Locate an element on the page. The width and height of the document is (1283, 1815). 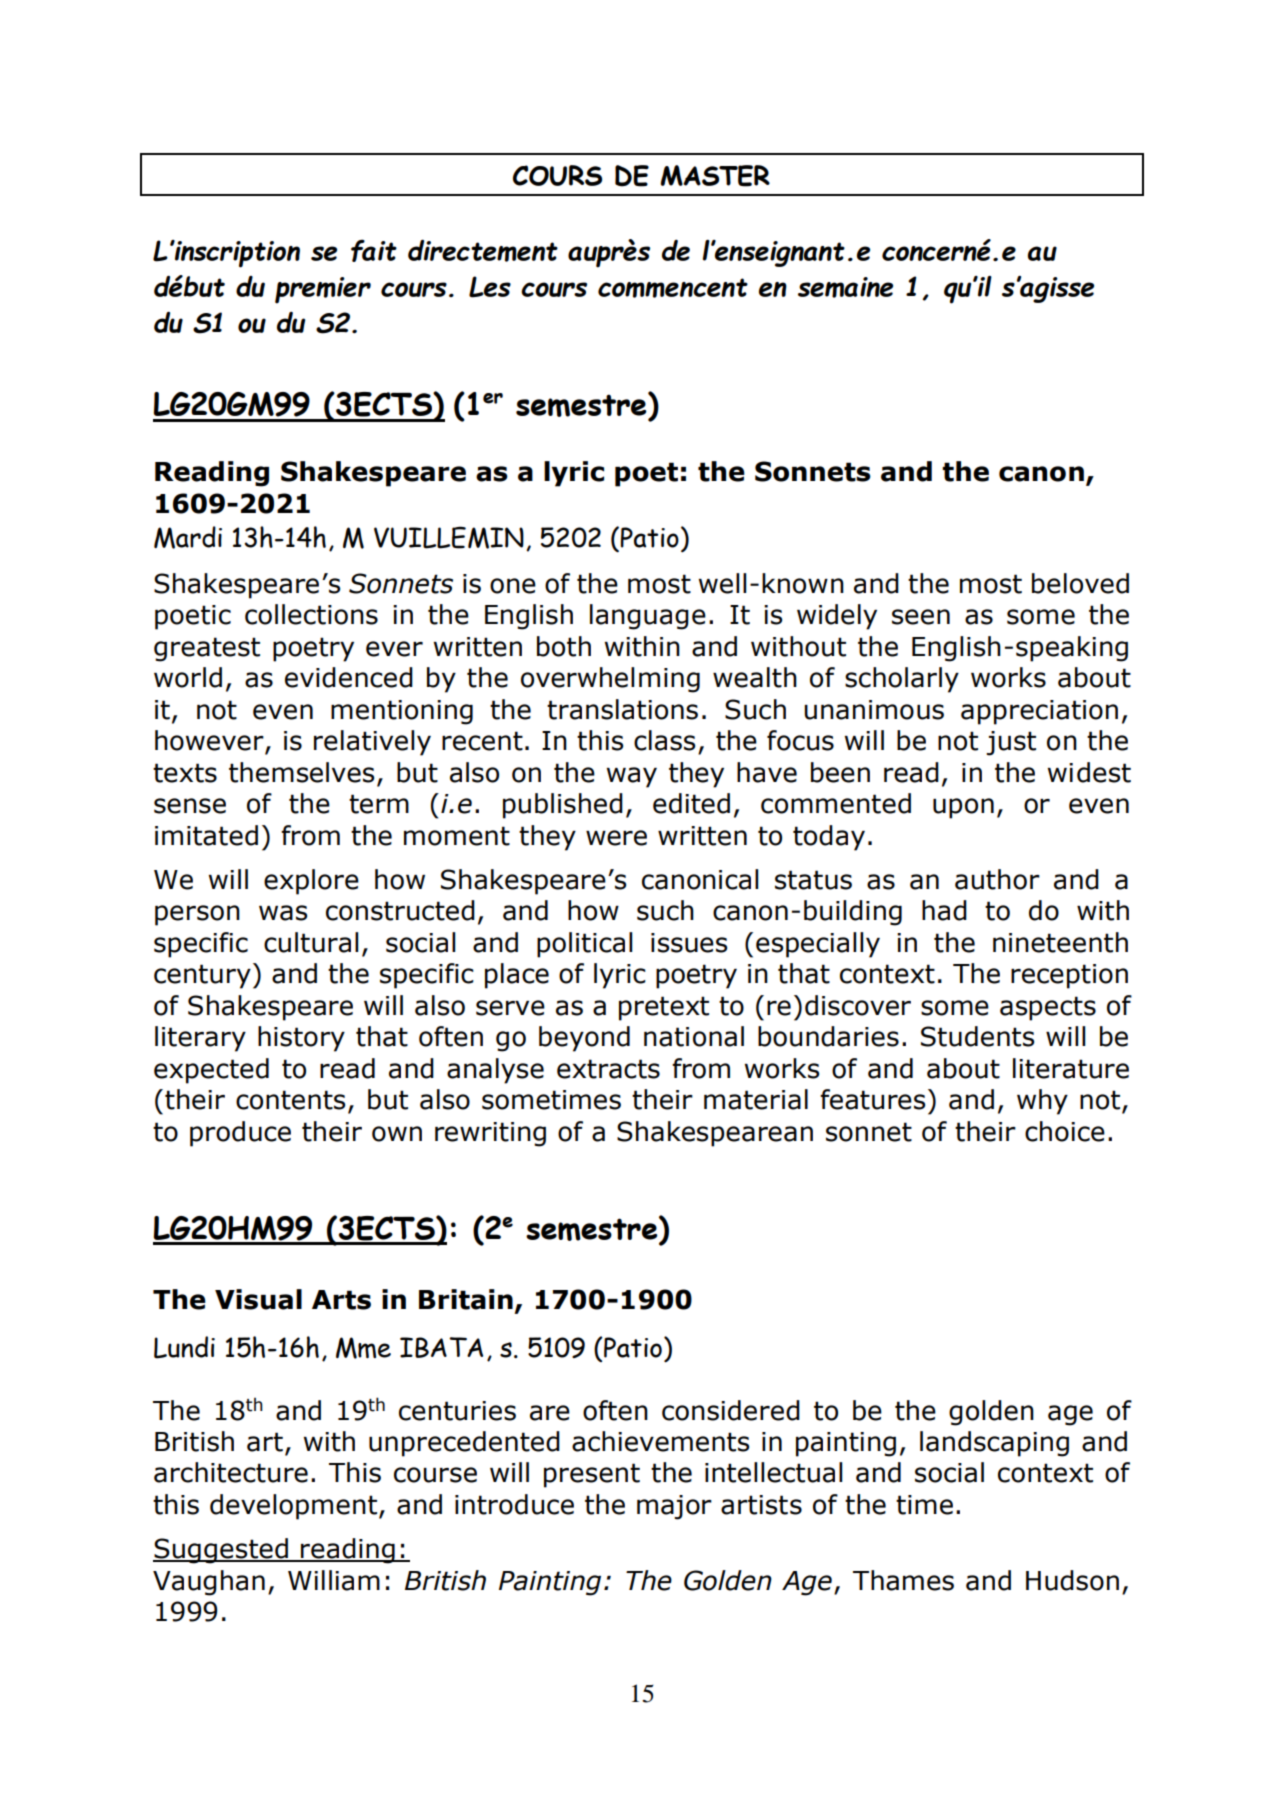
author is located at coordinates (997, 879).
